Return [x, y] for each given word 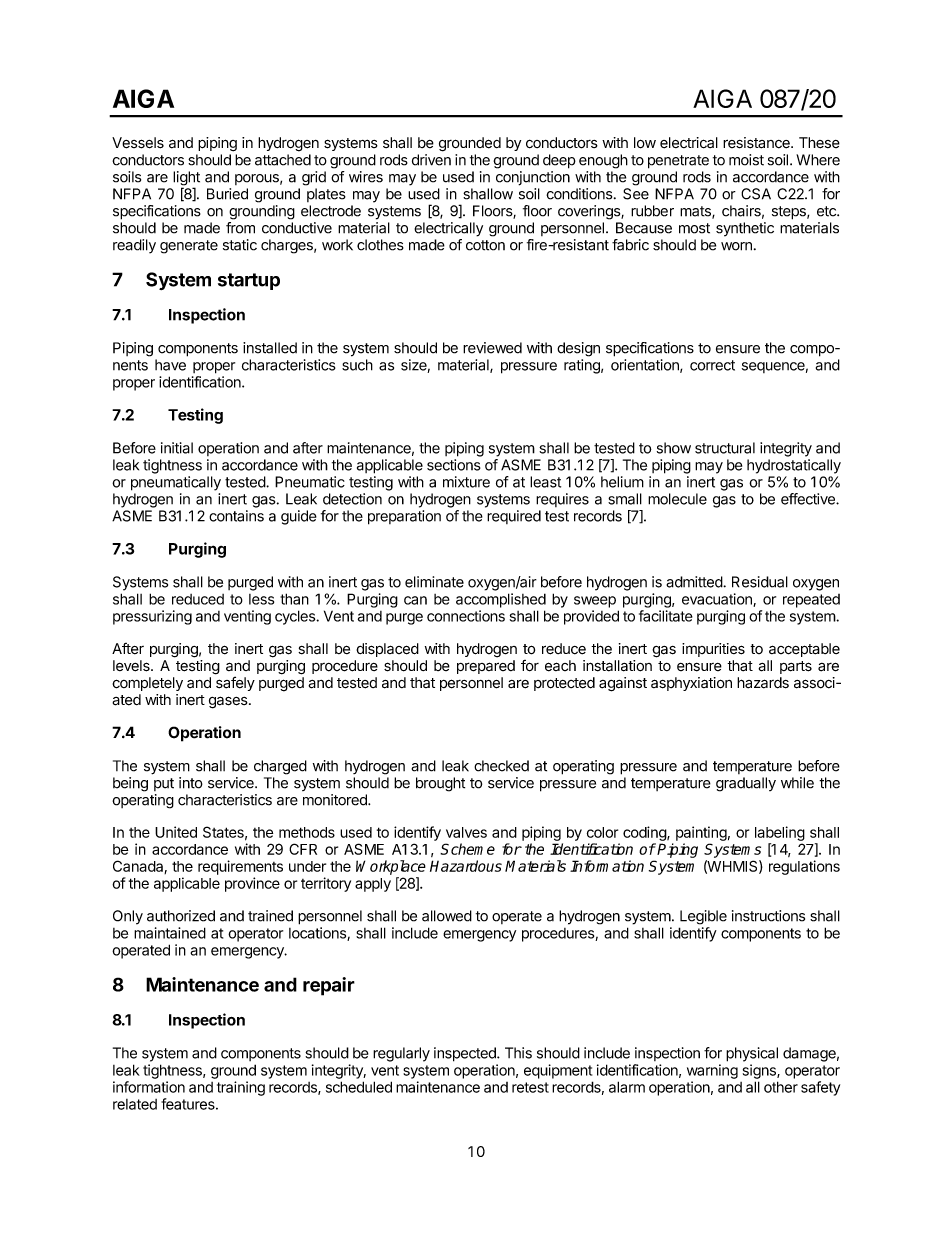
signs [760, 1071]
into [191, 783]
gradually [746, 784]
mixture [466, 482]
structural [725, 448]
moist [746, 160]
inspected [466, 1054]
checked [501, 766]
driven [431, 160]
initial [177, 448]
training [241, 1088]
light [186, 179]
